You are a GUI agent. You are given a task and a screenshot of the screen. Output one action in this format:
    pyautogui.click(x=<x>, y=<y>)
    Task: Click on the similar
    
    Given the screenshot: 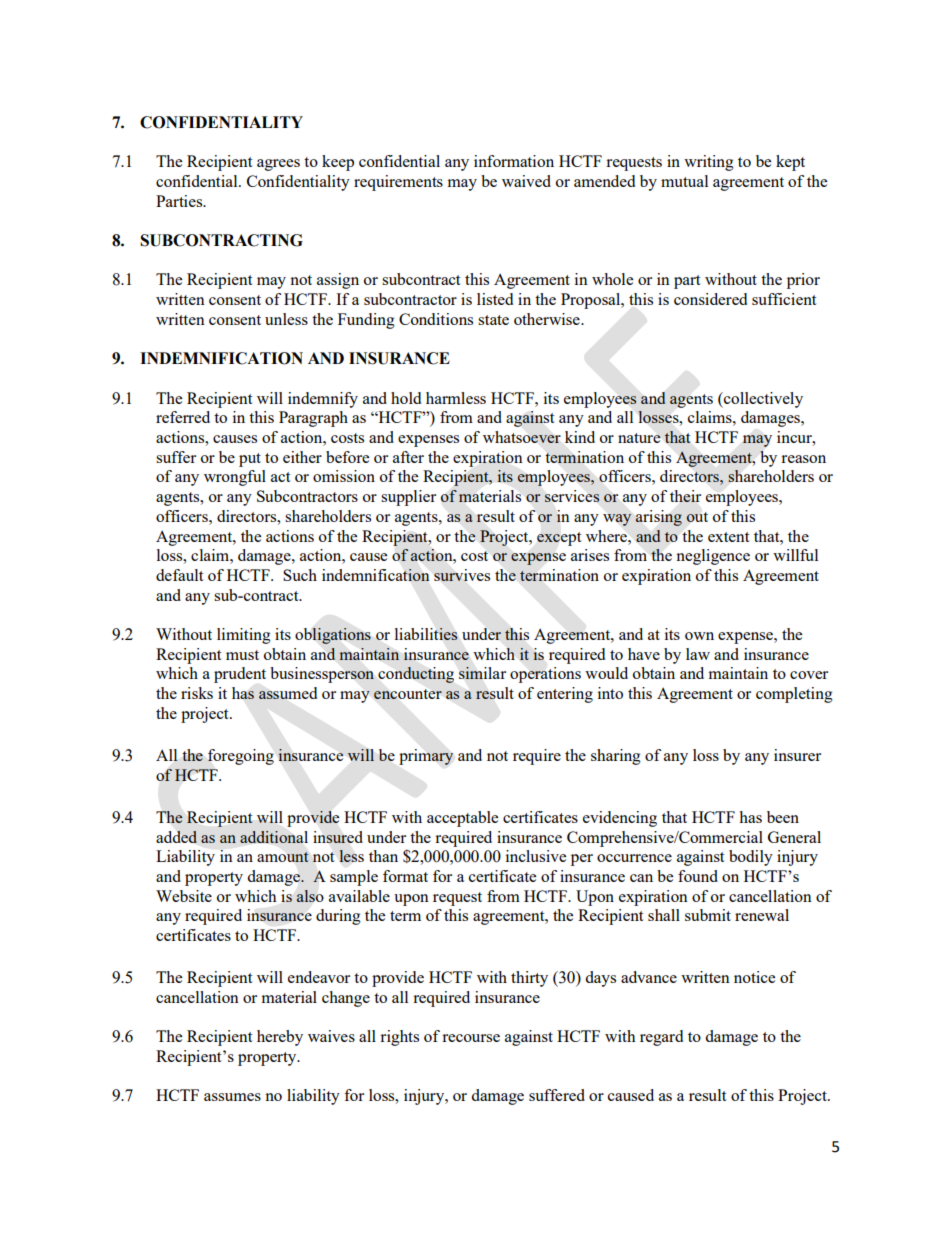 What is the action you would take?
    pyautogui.click(x=482, y=673)
